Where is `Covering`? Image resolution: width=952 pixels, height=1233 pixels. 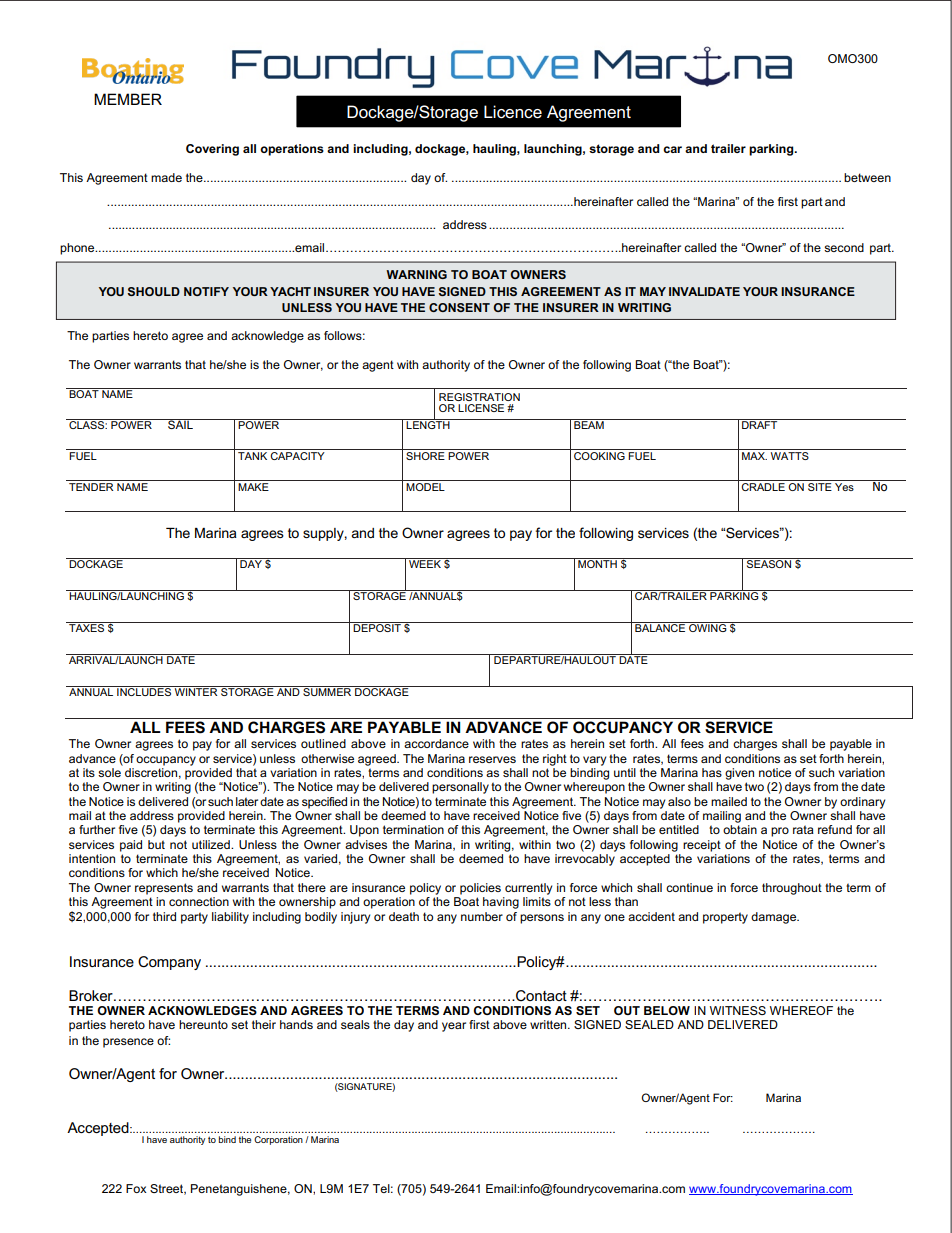
Covering is located at coordinates (212, 150).
